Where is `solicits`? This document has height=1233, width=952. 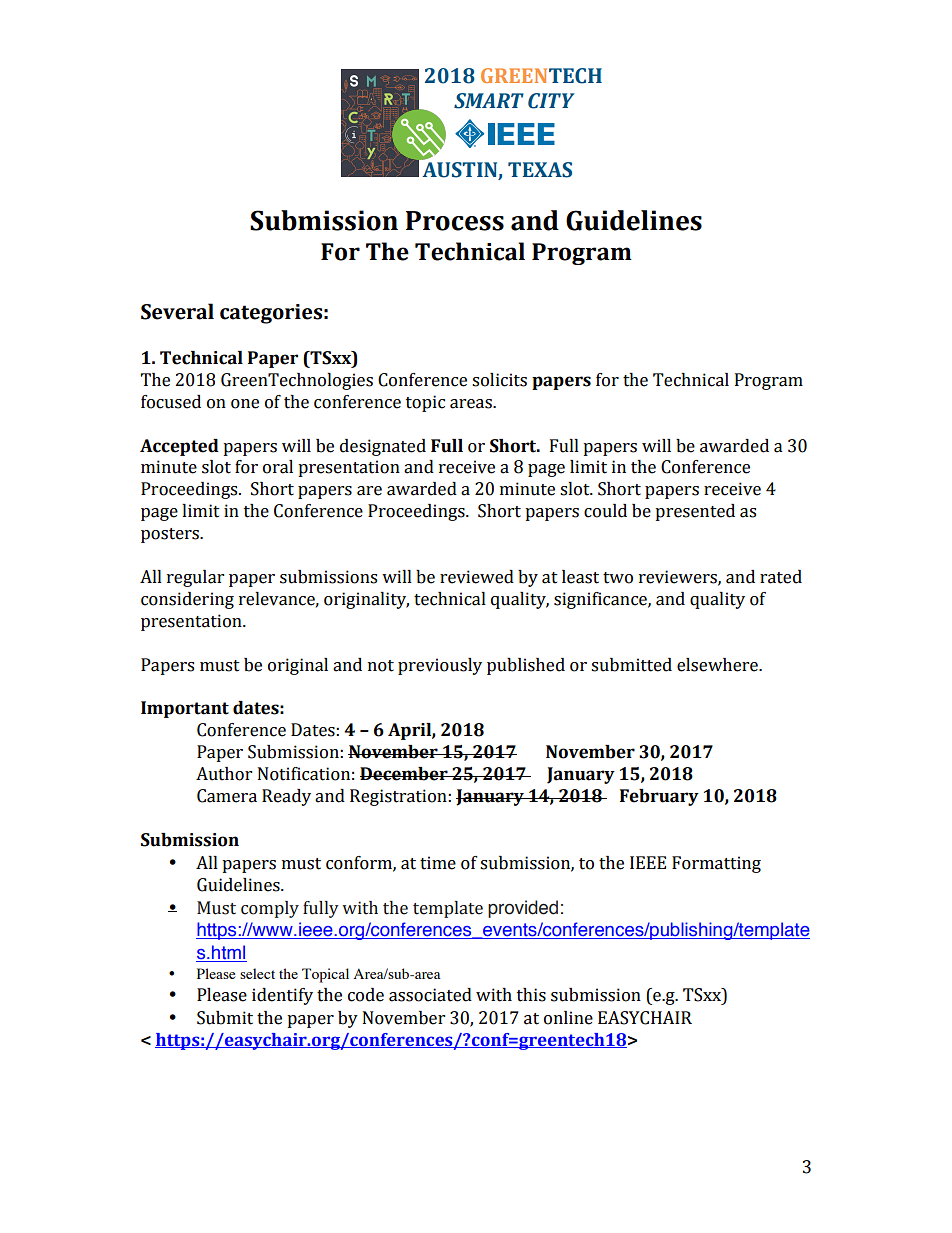 solicits is located at coordinates (499, 380).
